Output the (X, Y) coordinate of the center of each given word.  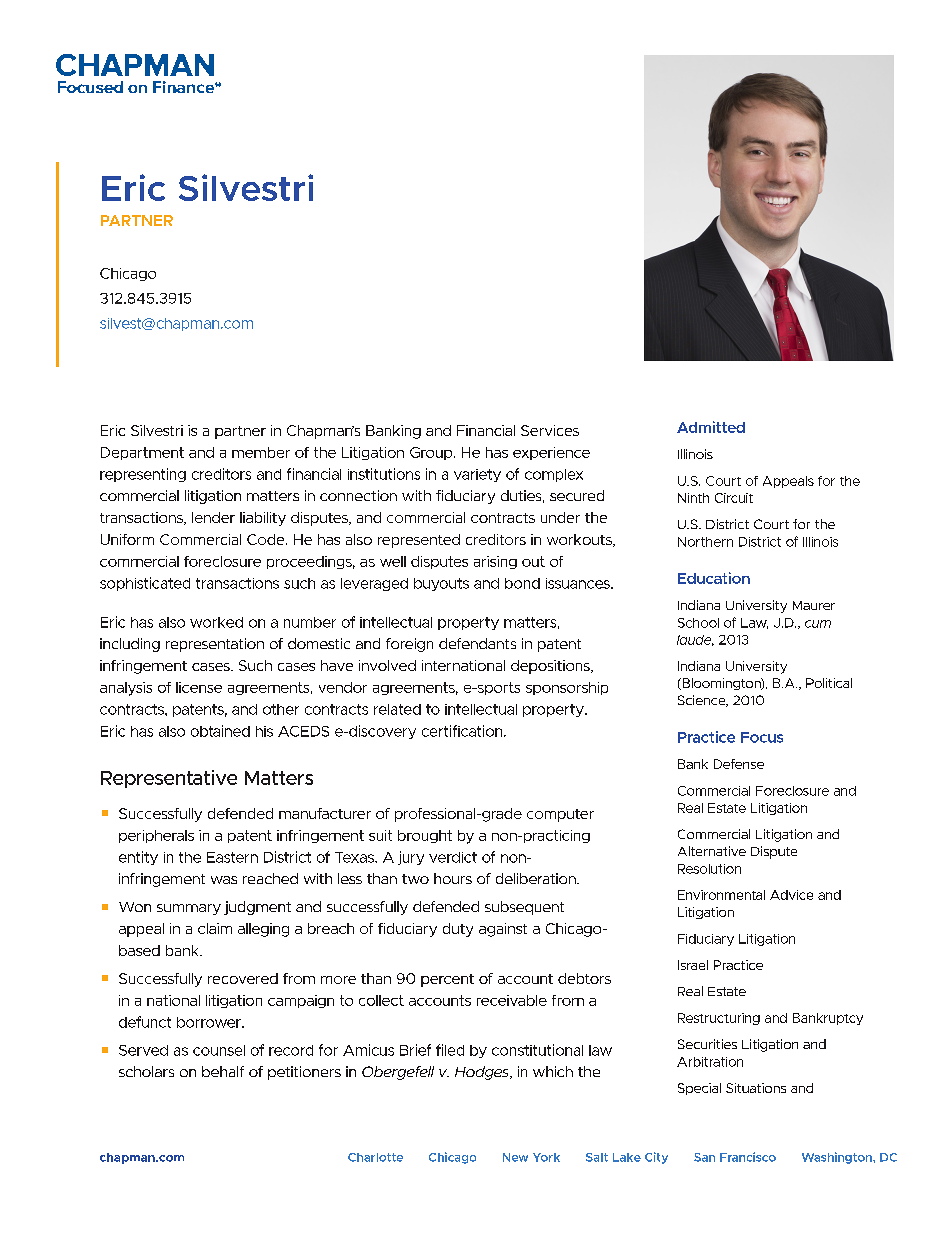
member (261, 452)
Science (703, 701)
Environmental (721, 895)
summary (189, 909)
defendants (477, 643)
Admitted (711, 427)
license (199, 687)
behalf (223, 1071)
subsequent (524, 908)
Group (432, 453)
